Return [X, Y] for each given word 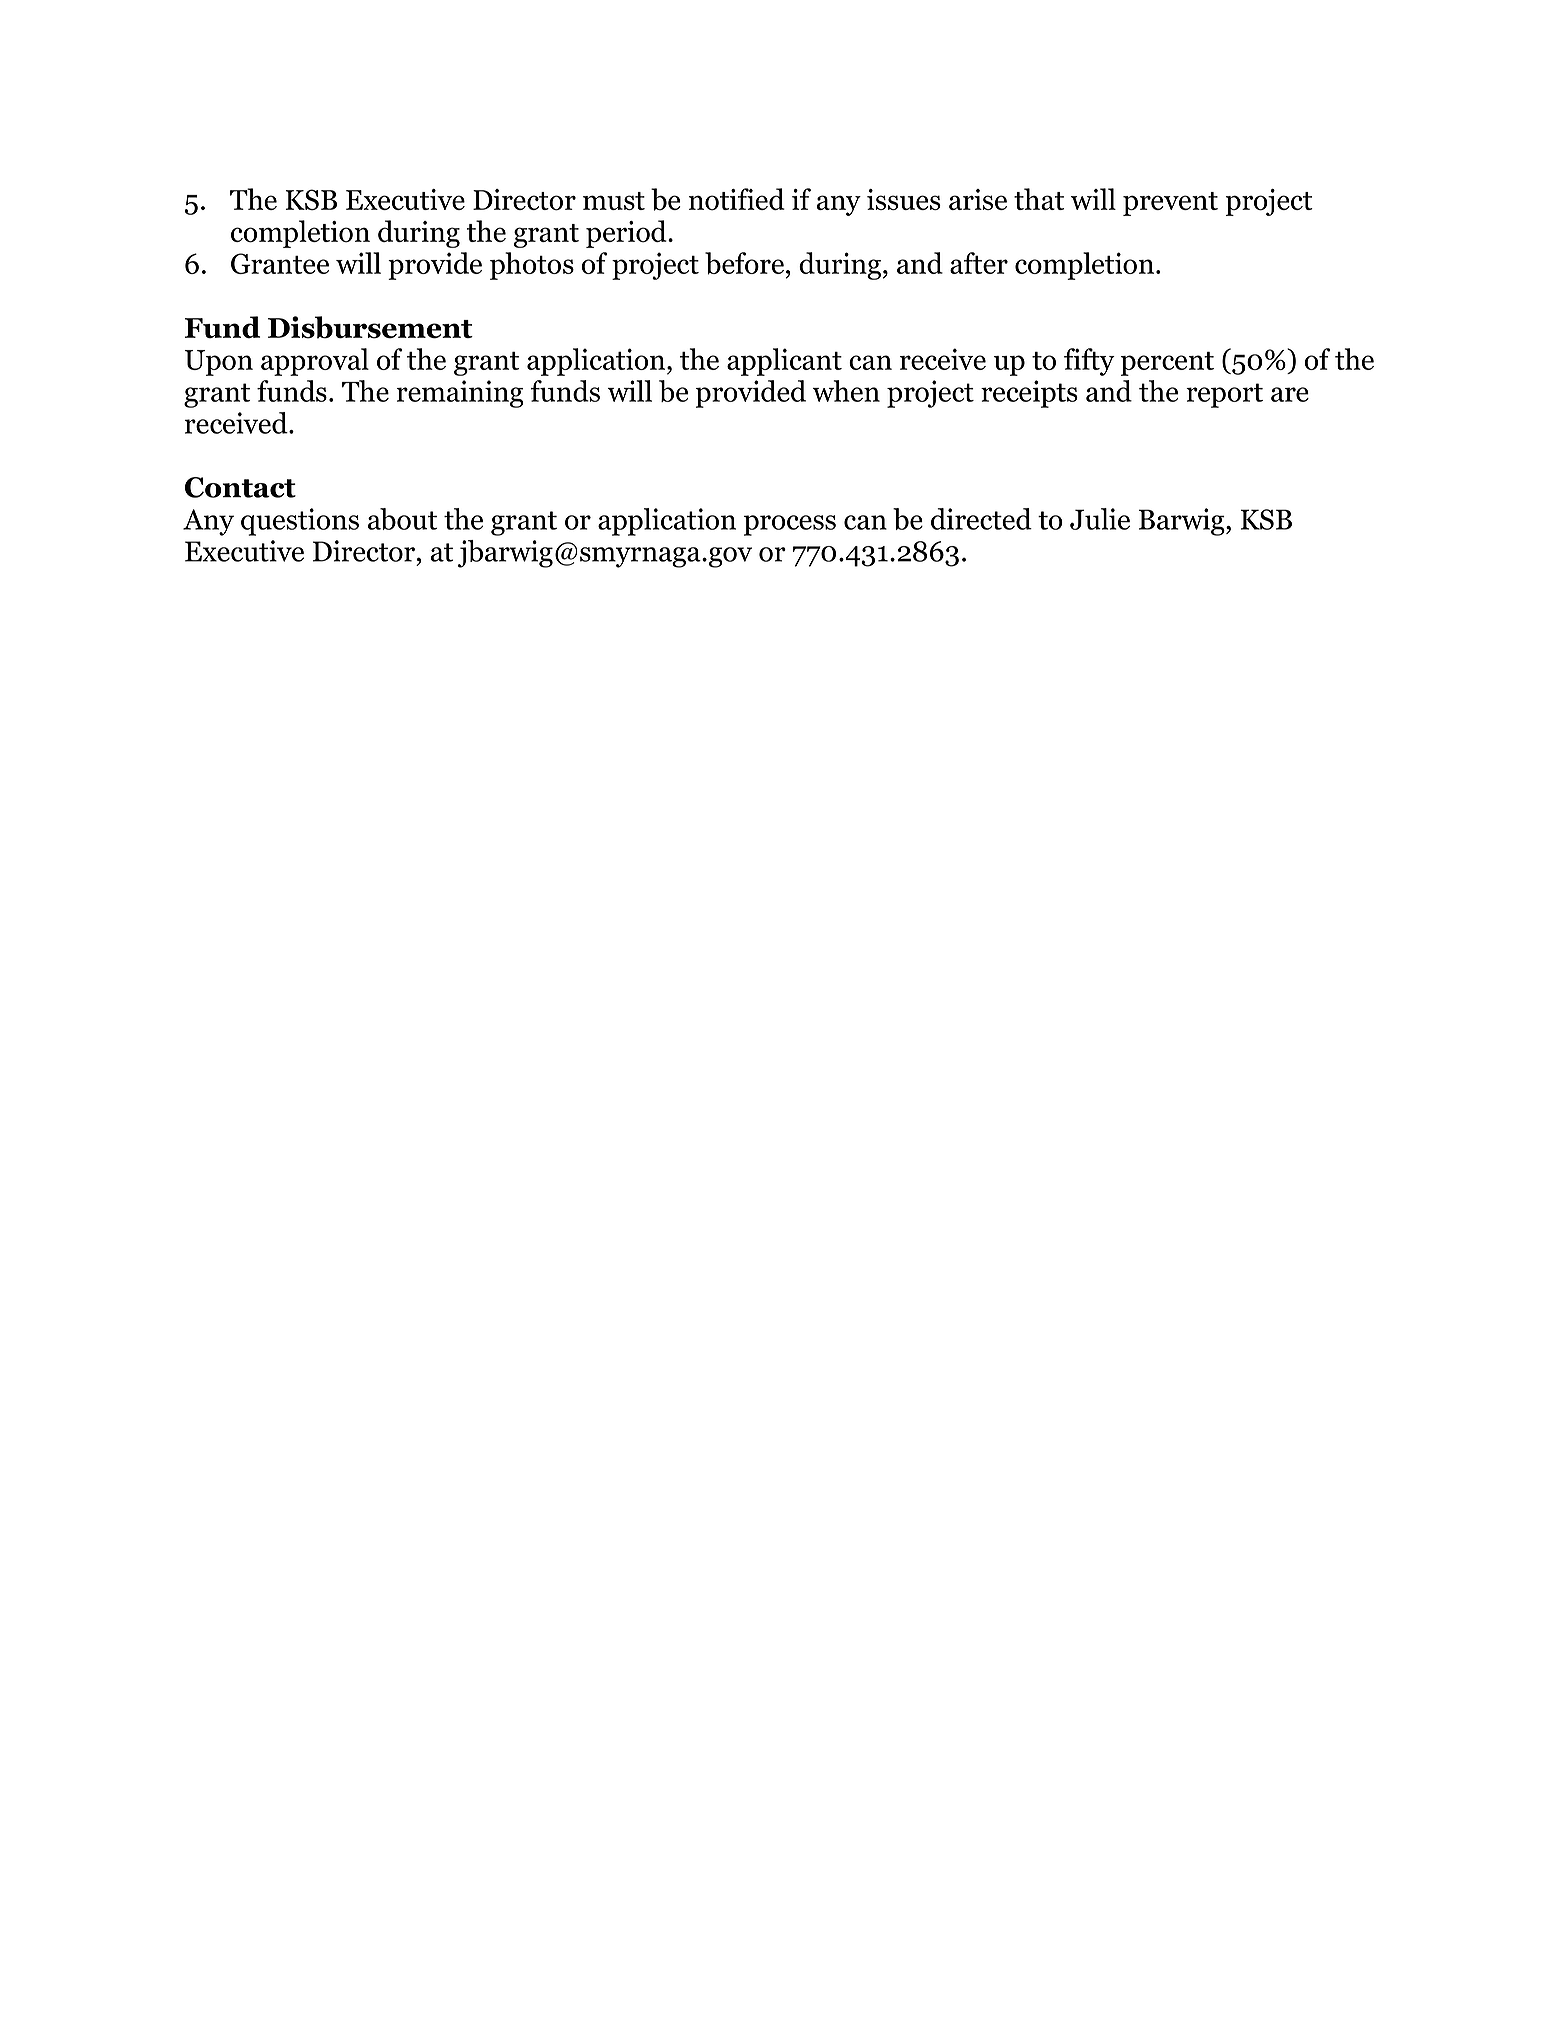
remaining [460, 394]
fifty [1089, 362]
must [614, 201]
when [846, 391]
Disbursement [370, 327]
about [402, 519]
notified [737, 199]
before [744, 263]
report [1224, 395]
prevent [1170, 204]
